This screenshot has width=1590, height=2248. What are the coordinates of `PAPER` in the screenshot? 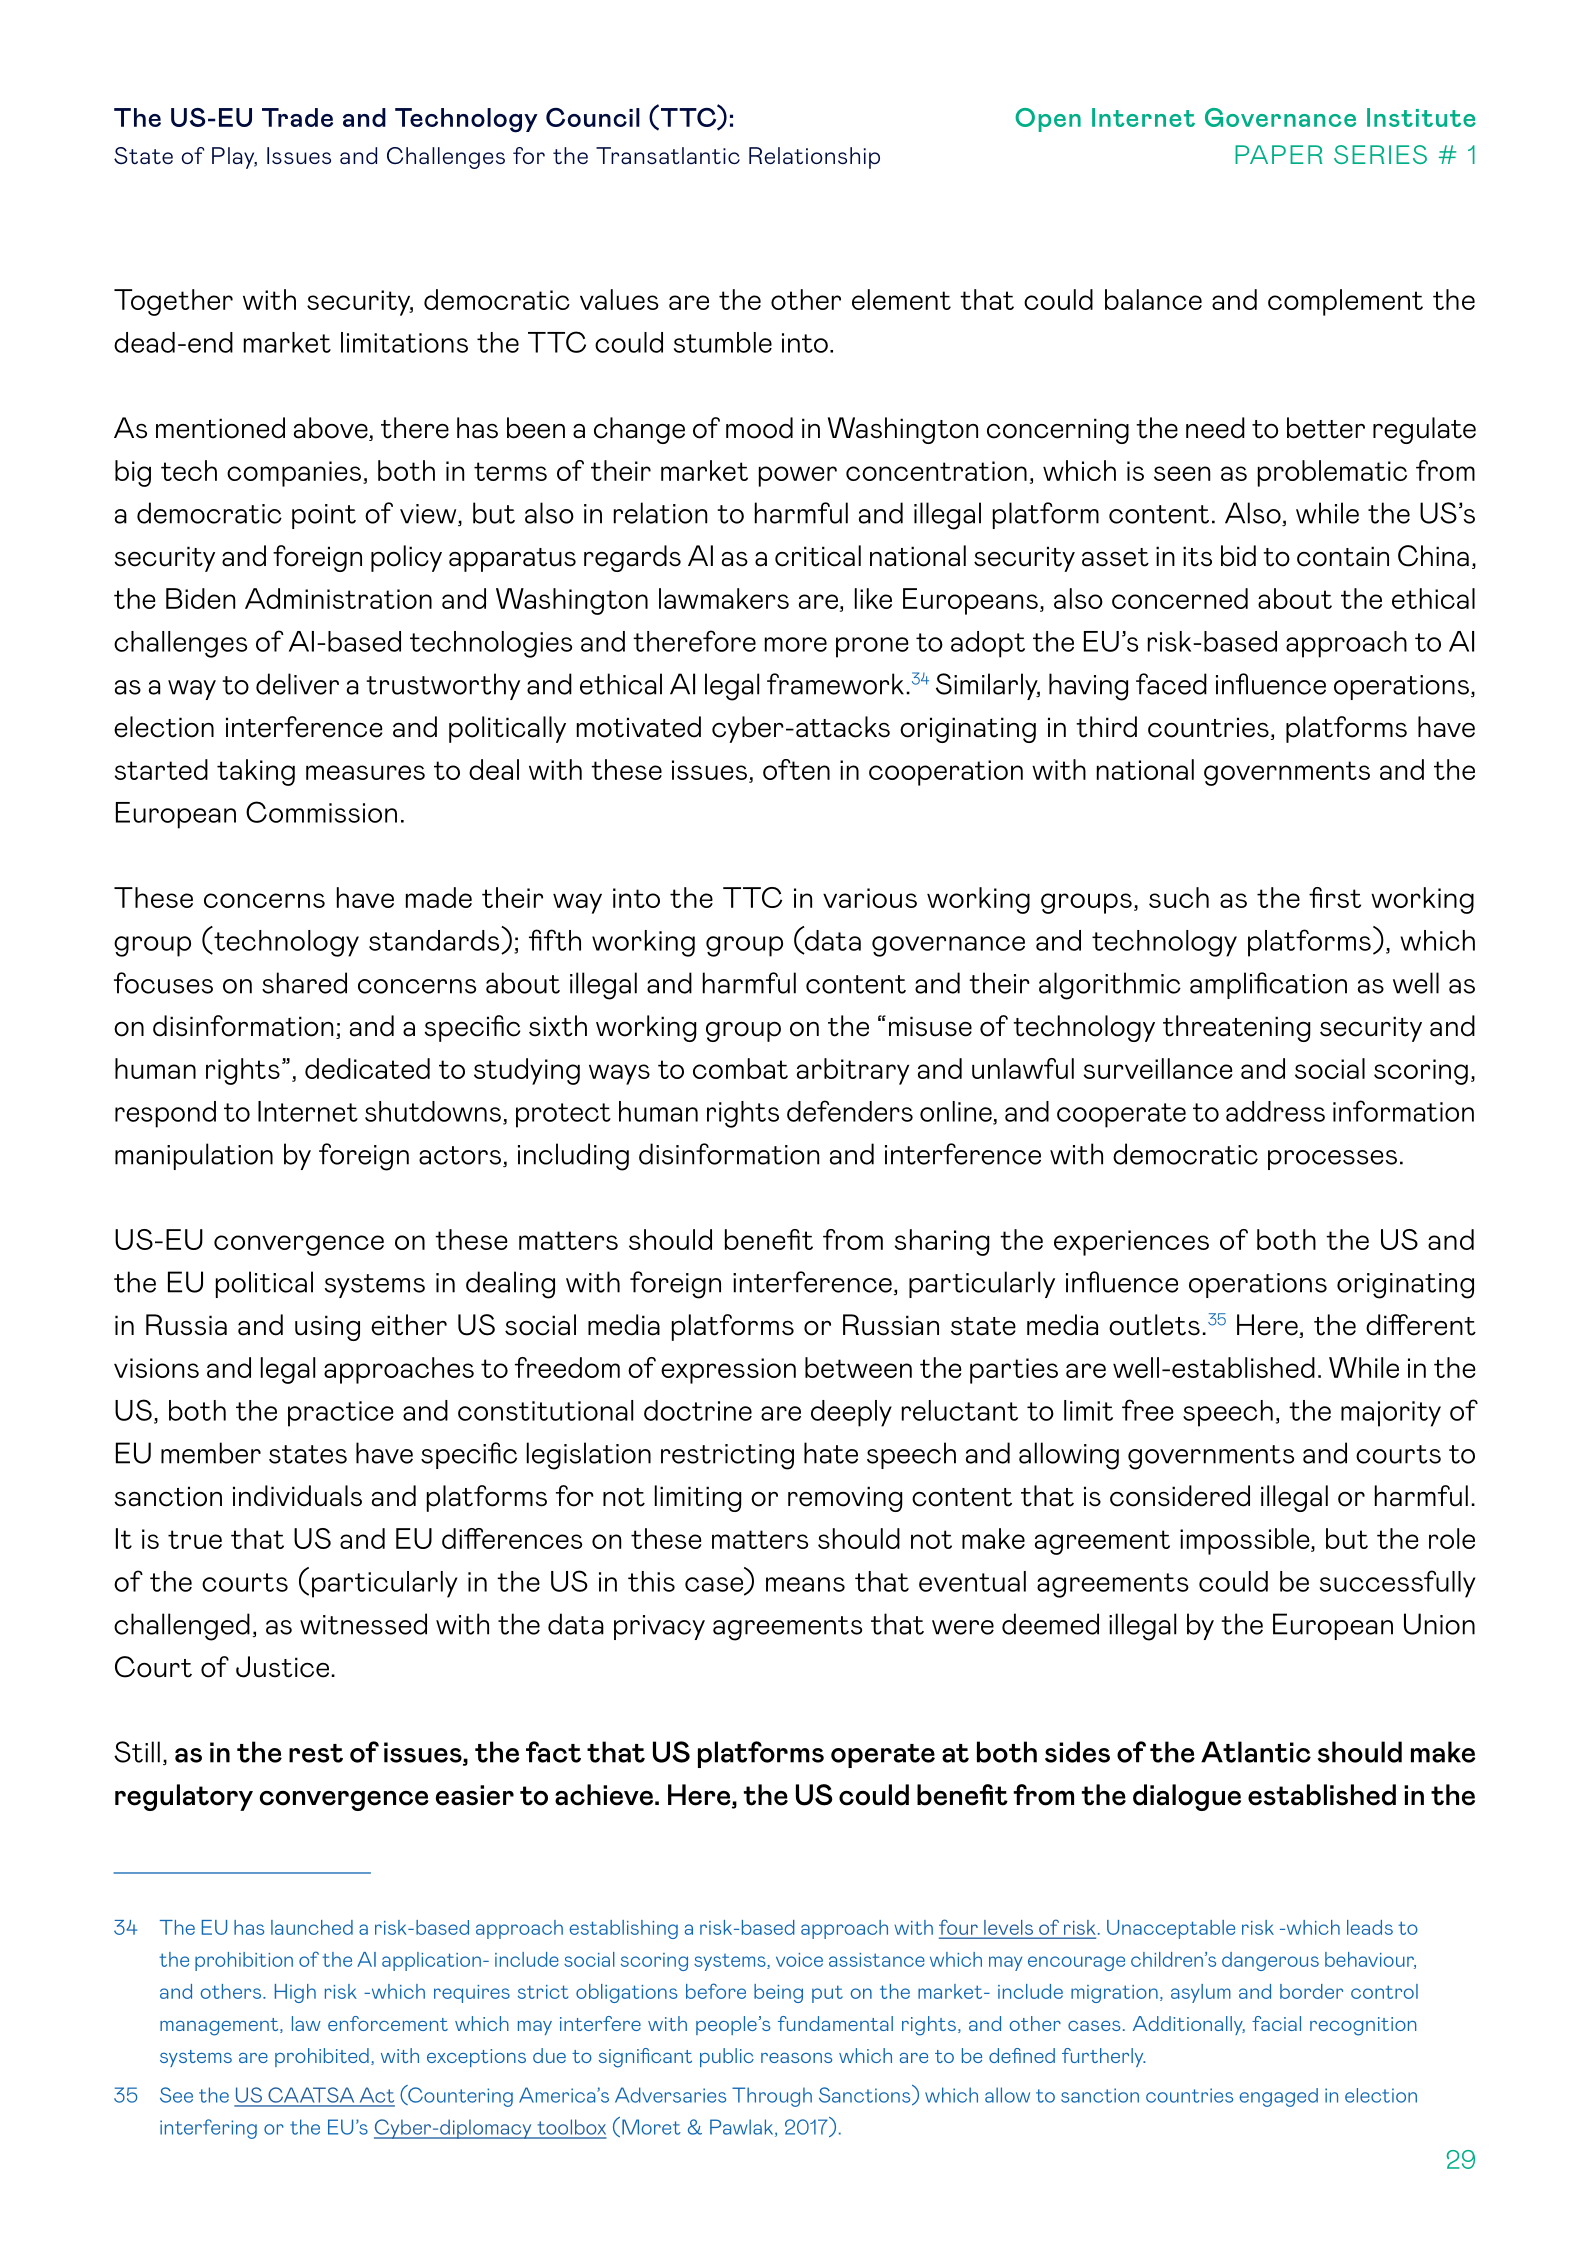 It's located at (1278, 154).
